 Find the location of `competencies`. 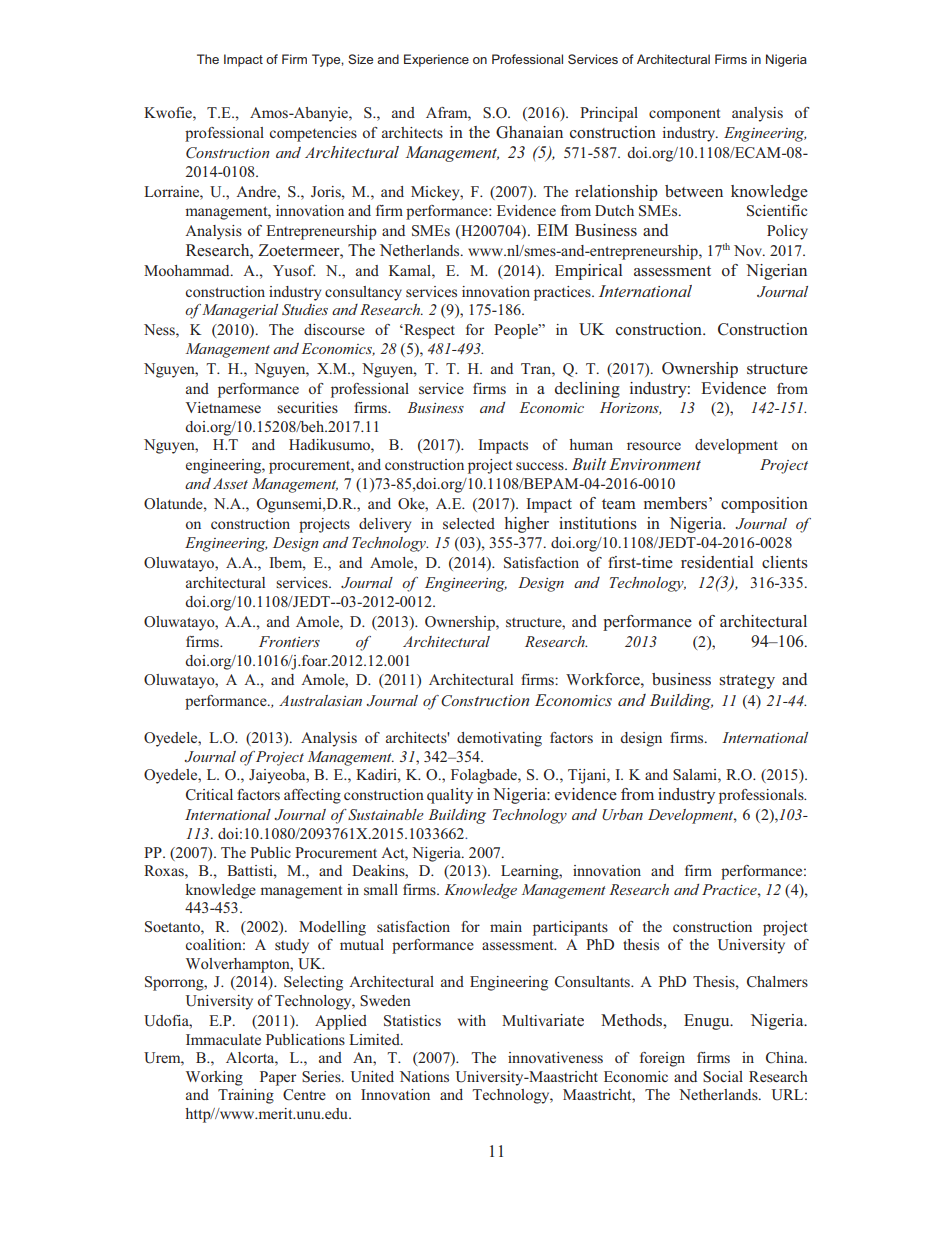

competencies is located at coordinates (313, 134).
